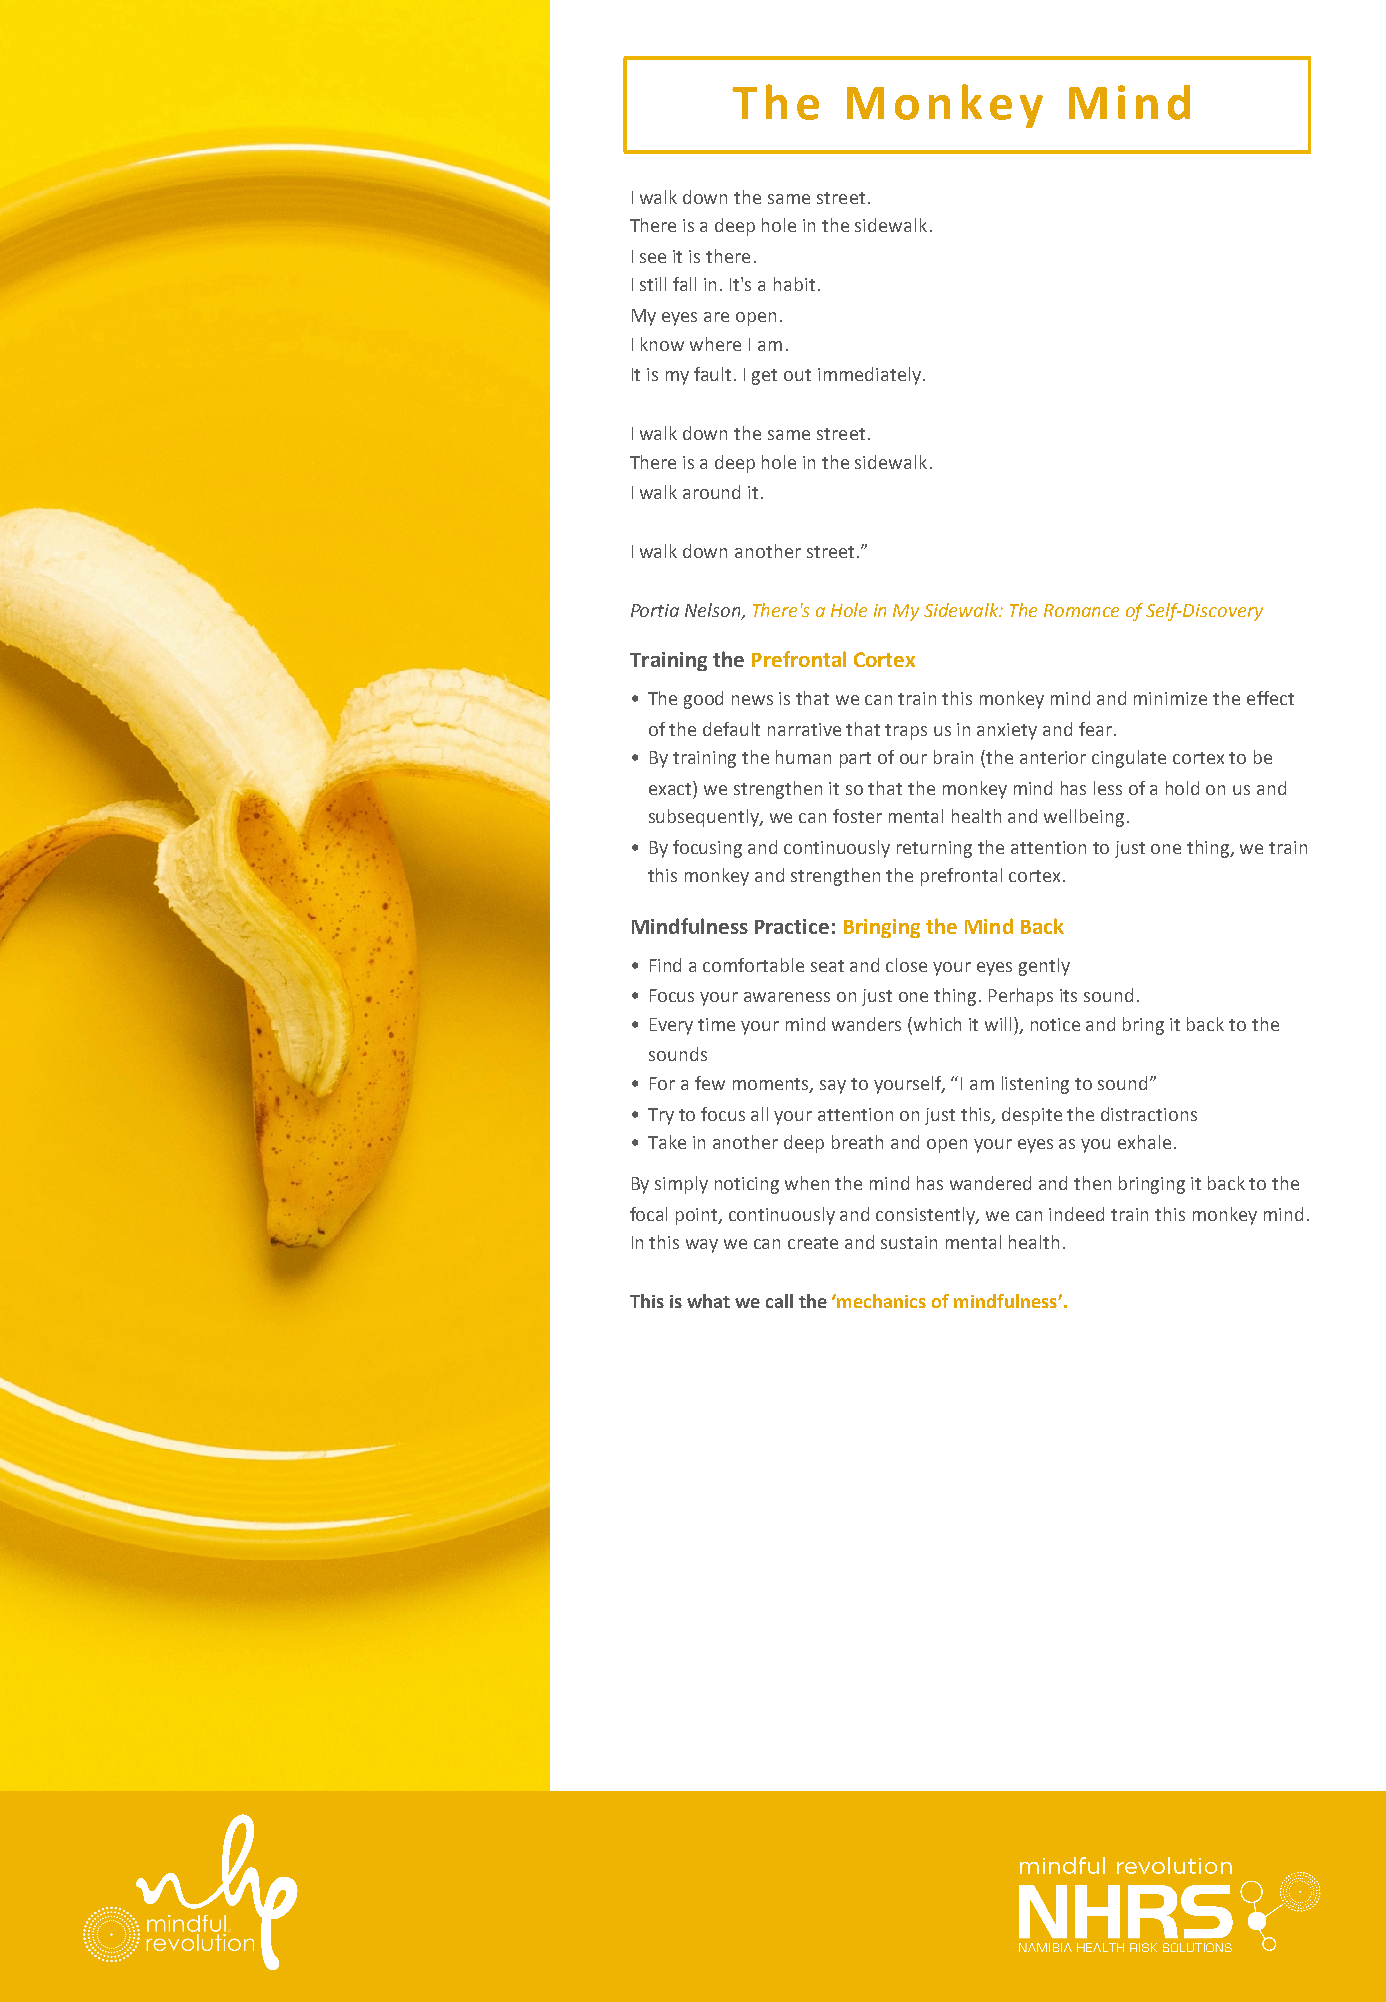 The width and height of the image is (1386, 2002). What do you see at coordinates (803, 757) in the image?
I see `human` at bounding box center [803, 757].
